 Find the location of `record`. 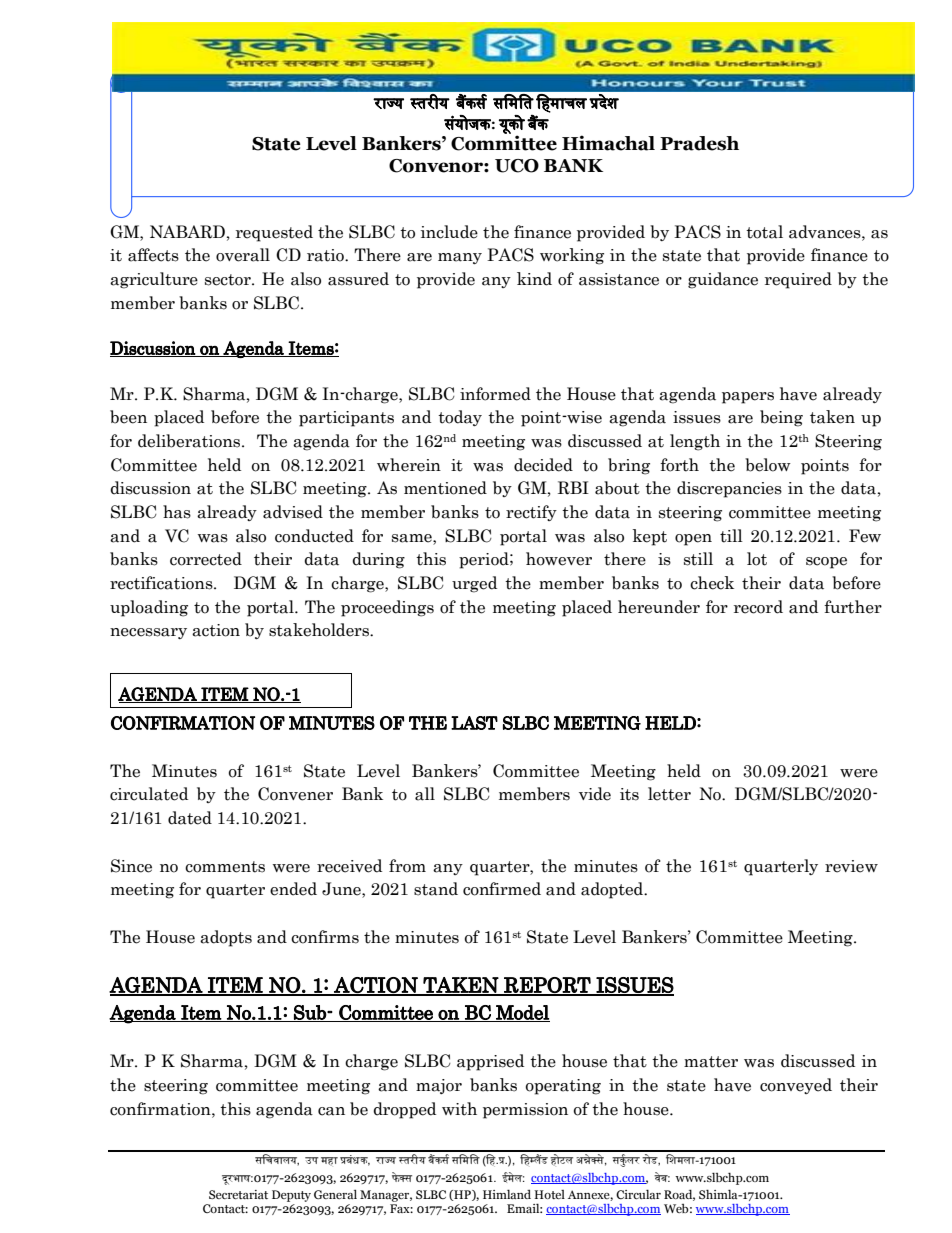

record is located at coordinates (758, 607).
